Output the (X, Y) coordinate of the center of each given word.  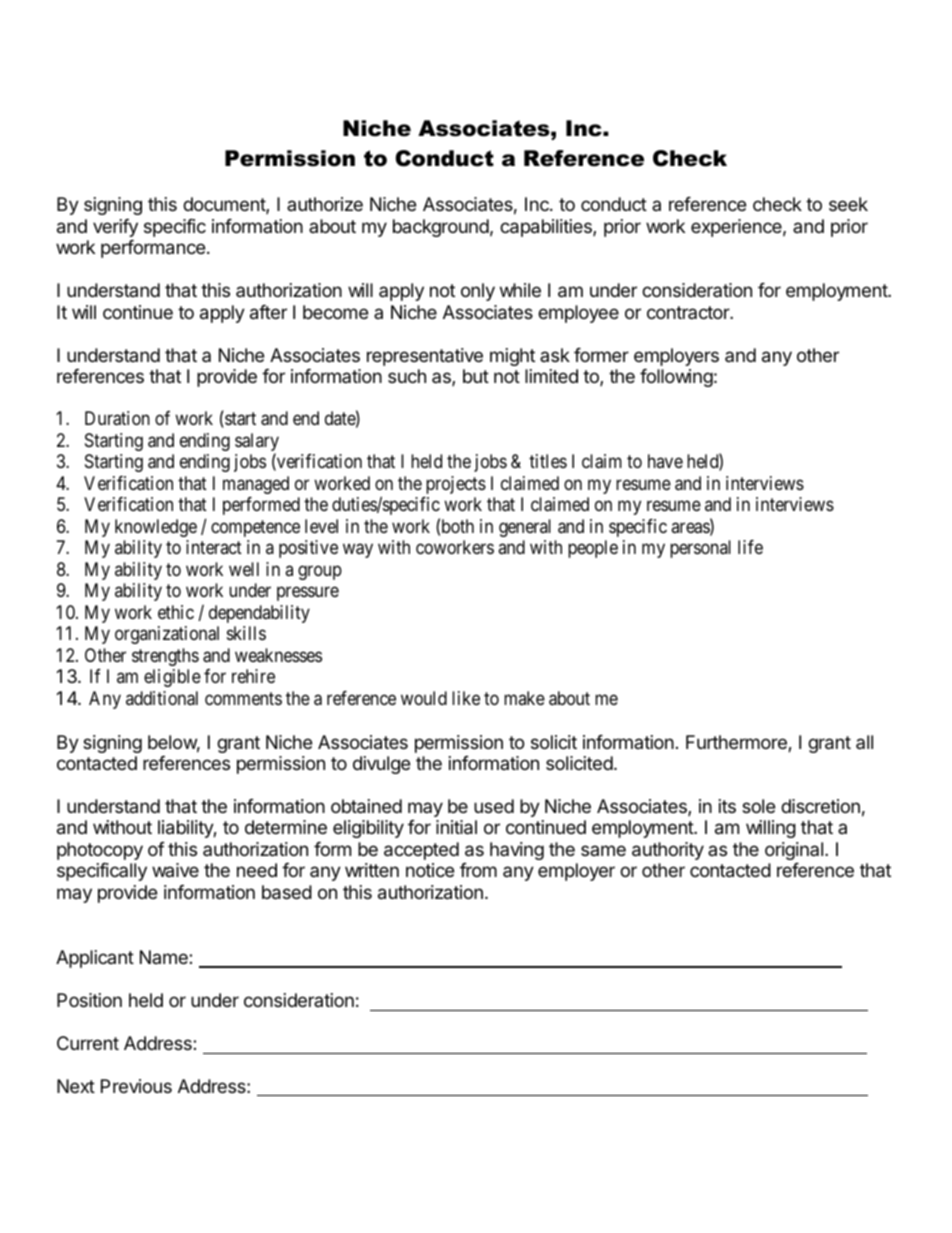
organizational (167, 635)
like (466, 698)
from (478, 870)
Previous (136, 1086)
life (750, 547)
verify (115, 228)
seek (848, 204)
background (441, 228)
